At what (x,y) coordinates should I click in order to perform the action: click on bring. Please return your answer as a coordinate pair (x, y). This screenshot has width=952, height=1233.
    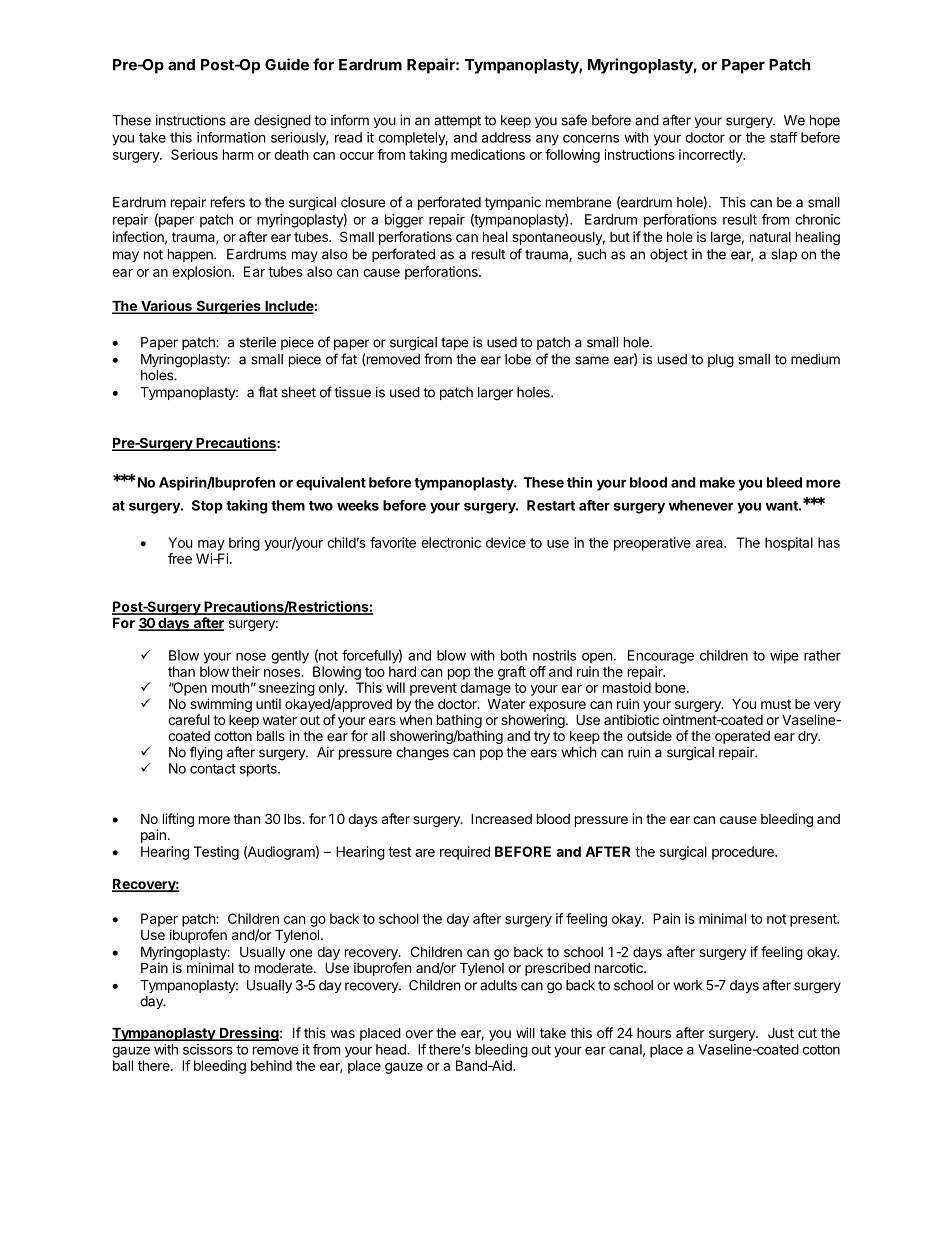
    Looking at the image, I should click on (244, 544).
